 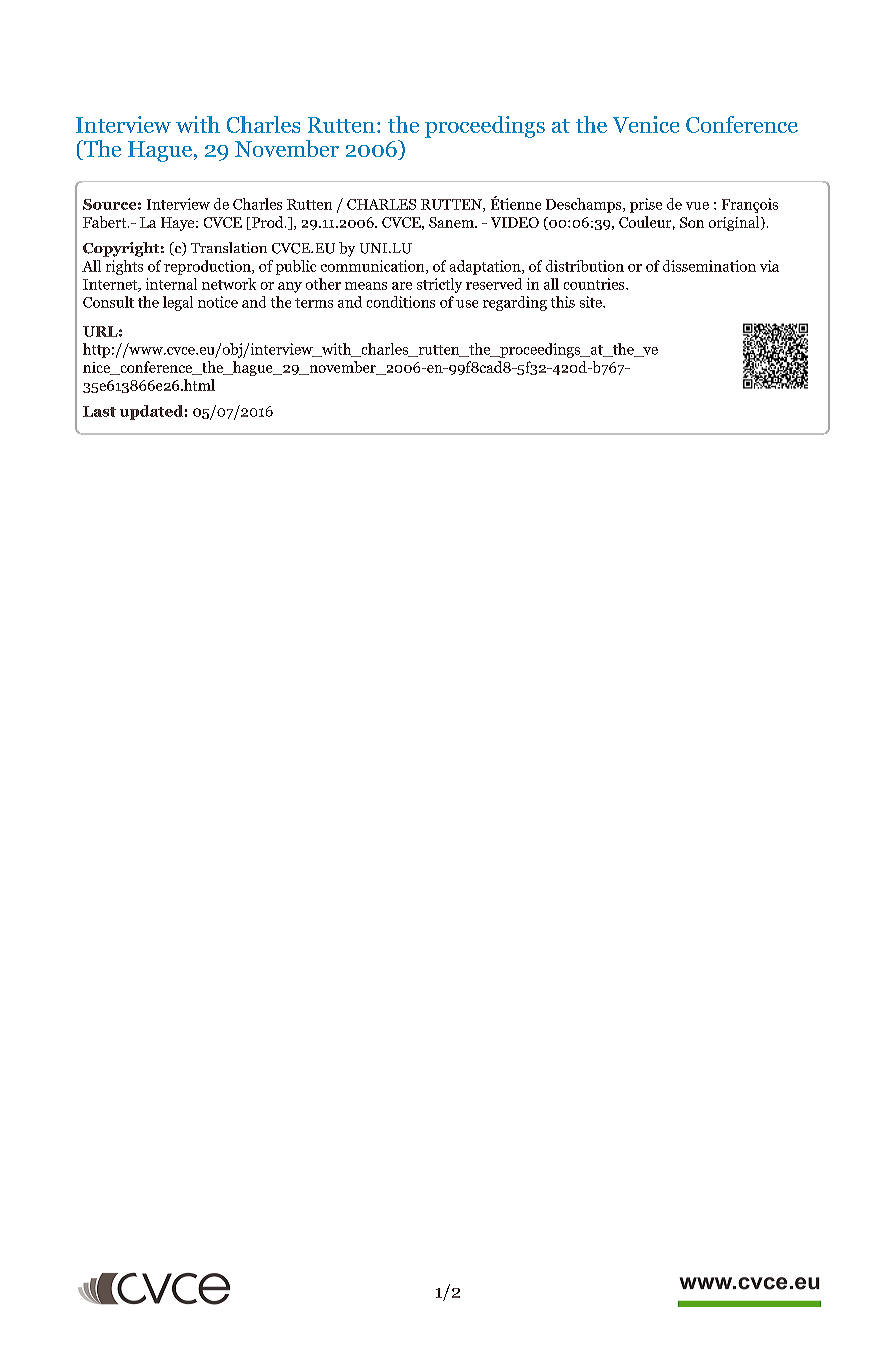 I want to click on this, so click(x=563, y=302).
